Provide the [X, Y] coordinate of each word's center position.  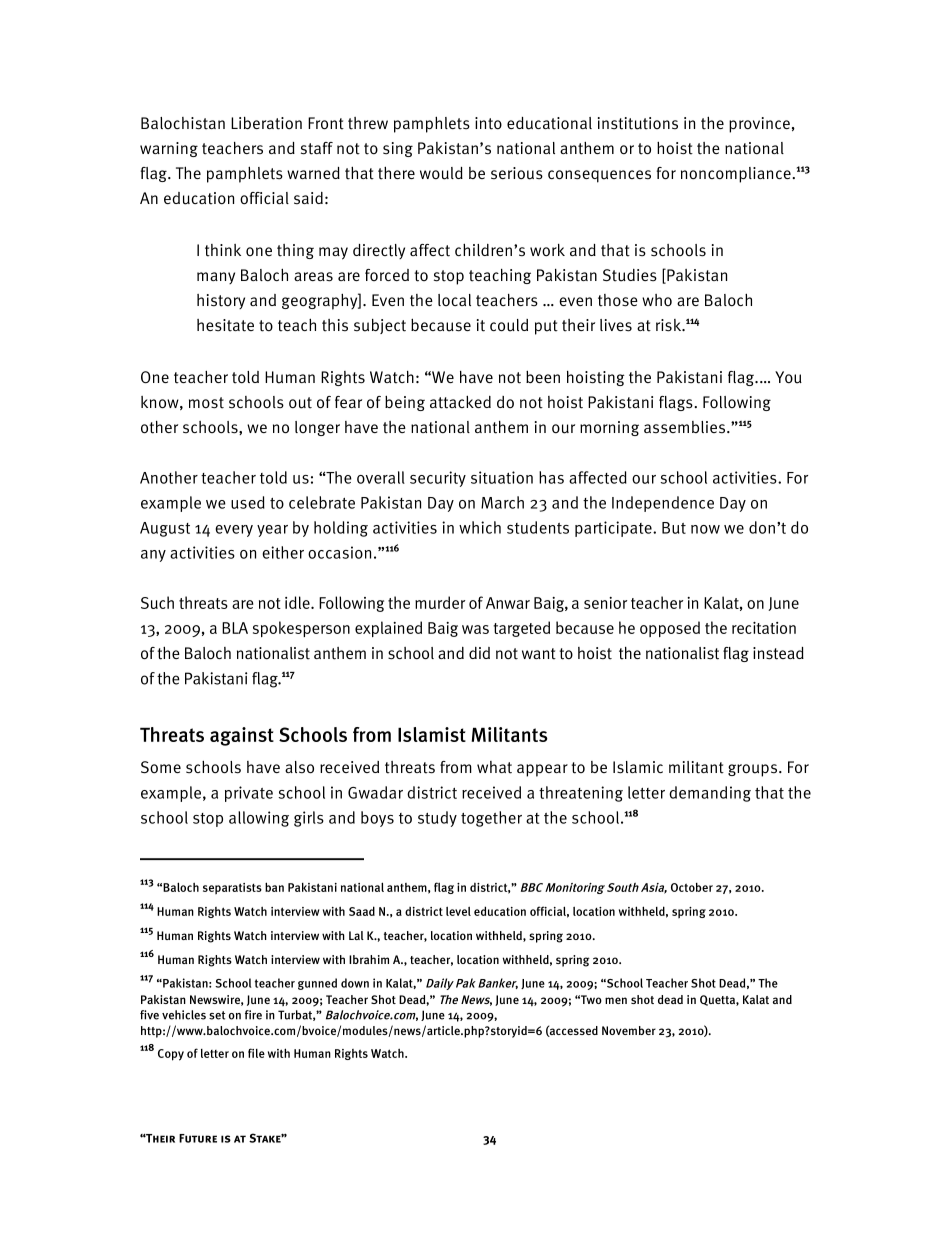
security [438, 479]
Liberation [266, 123]
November [629, 1030]
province [759, 125]
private [249, 794]
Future [198, 1138]
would [441, 173]
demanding [710, 794]
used [248, 502]
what [494, 767]
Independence [663, 504]
